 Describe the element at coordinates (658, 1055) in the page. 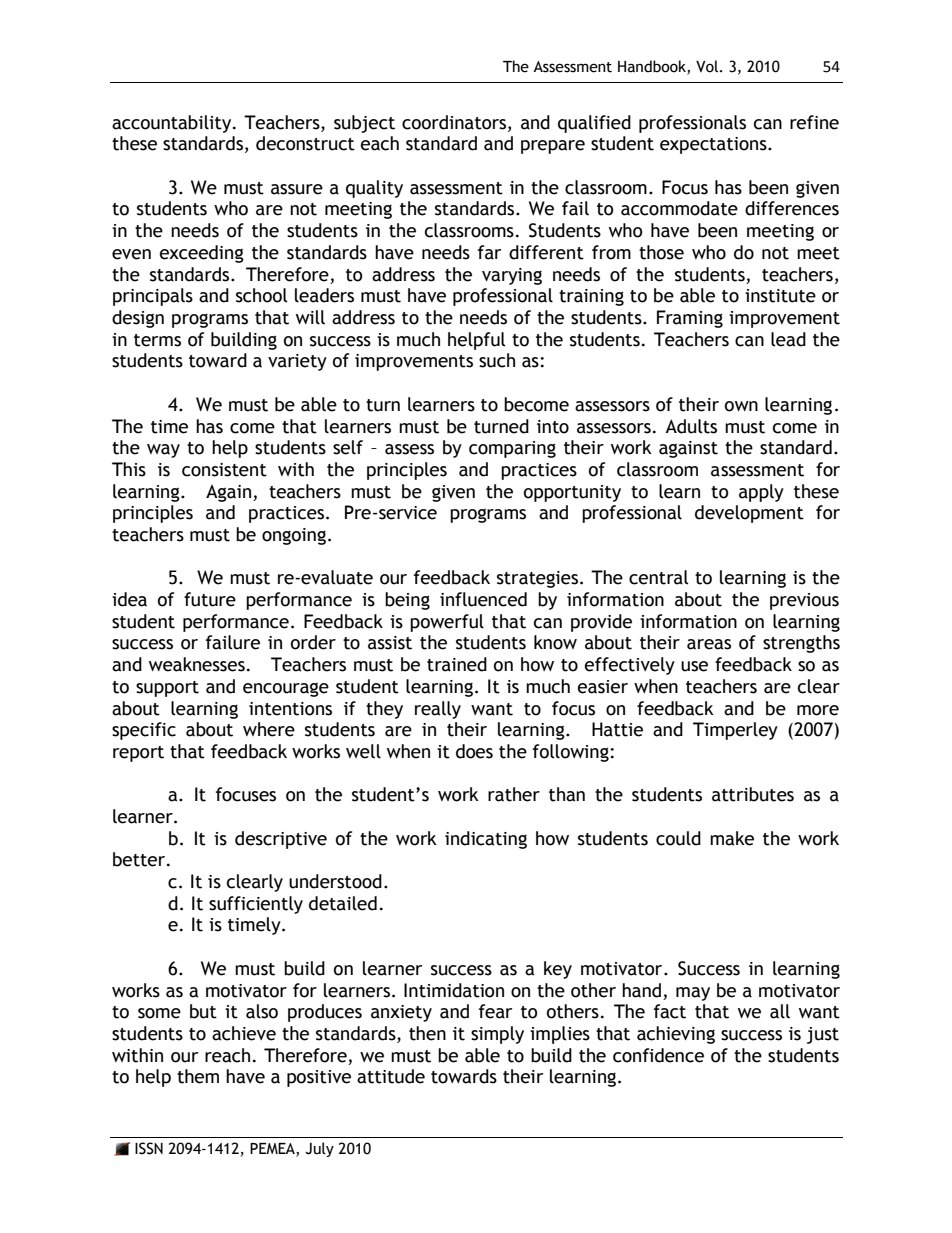

I see `confidence` at that location.
